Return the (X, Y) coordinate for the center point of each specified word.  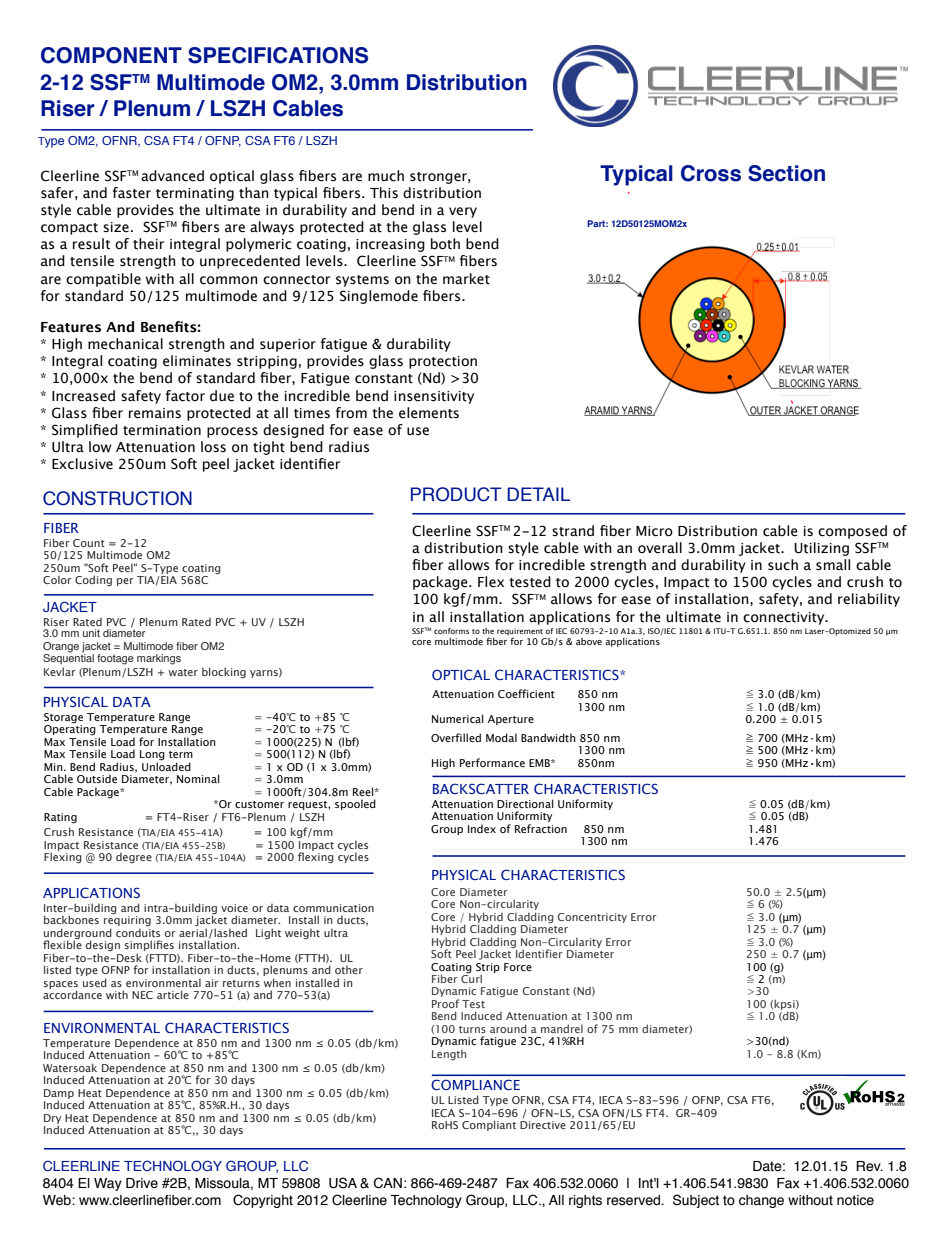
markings (159, 659)
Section (786, 173)
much (386, 176)
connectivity (785, 618)
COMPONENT (111, 55)
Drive (142, 1183)
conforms (451, 631)
